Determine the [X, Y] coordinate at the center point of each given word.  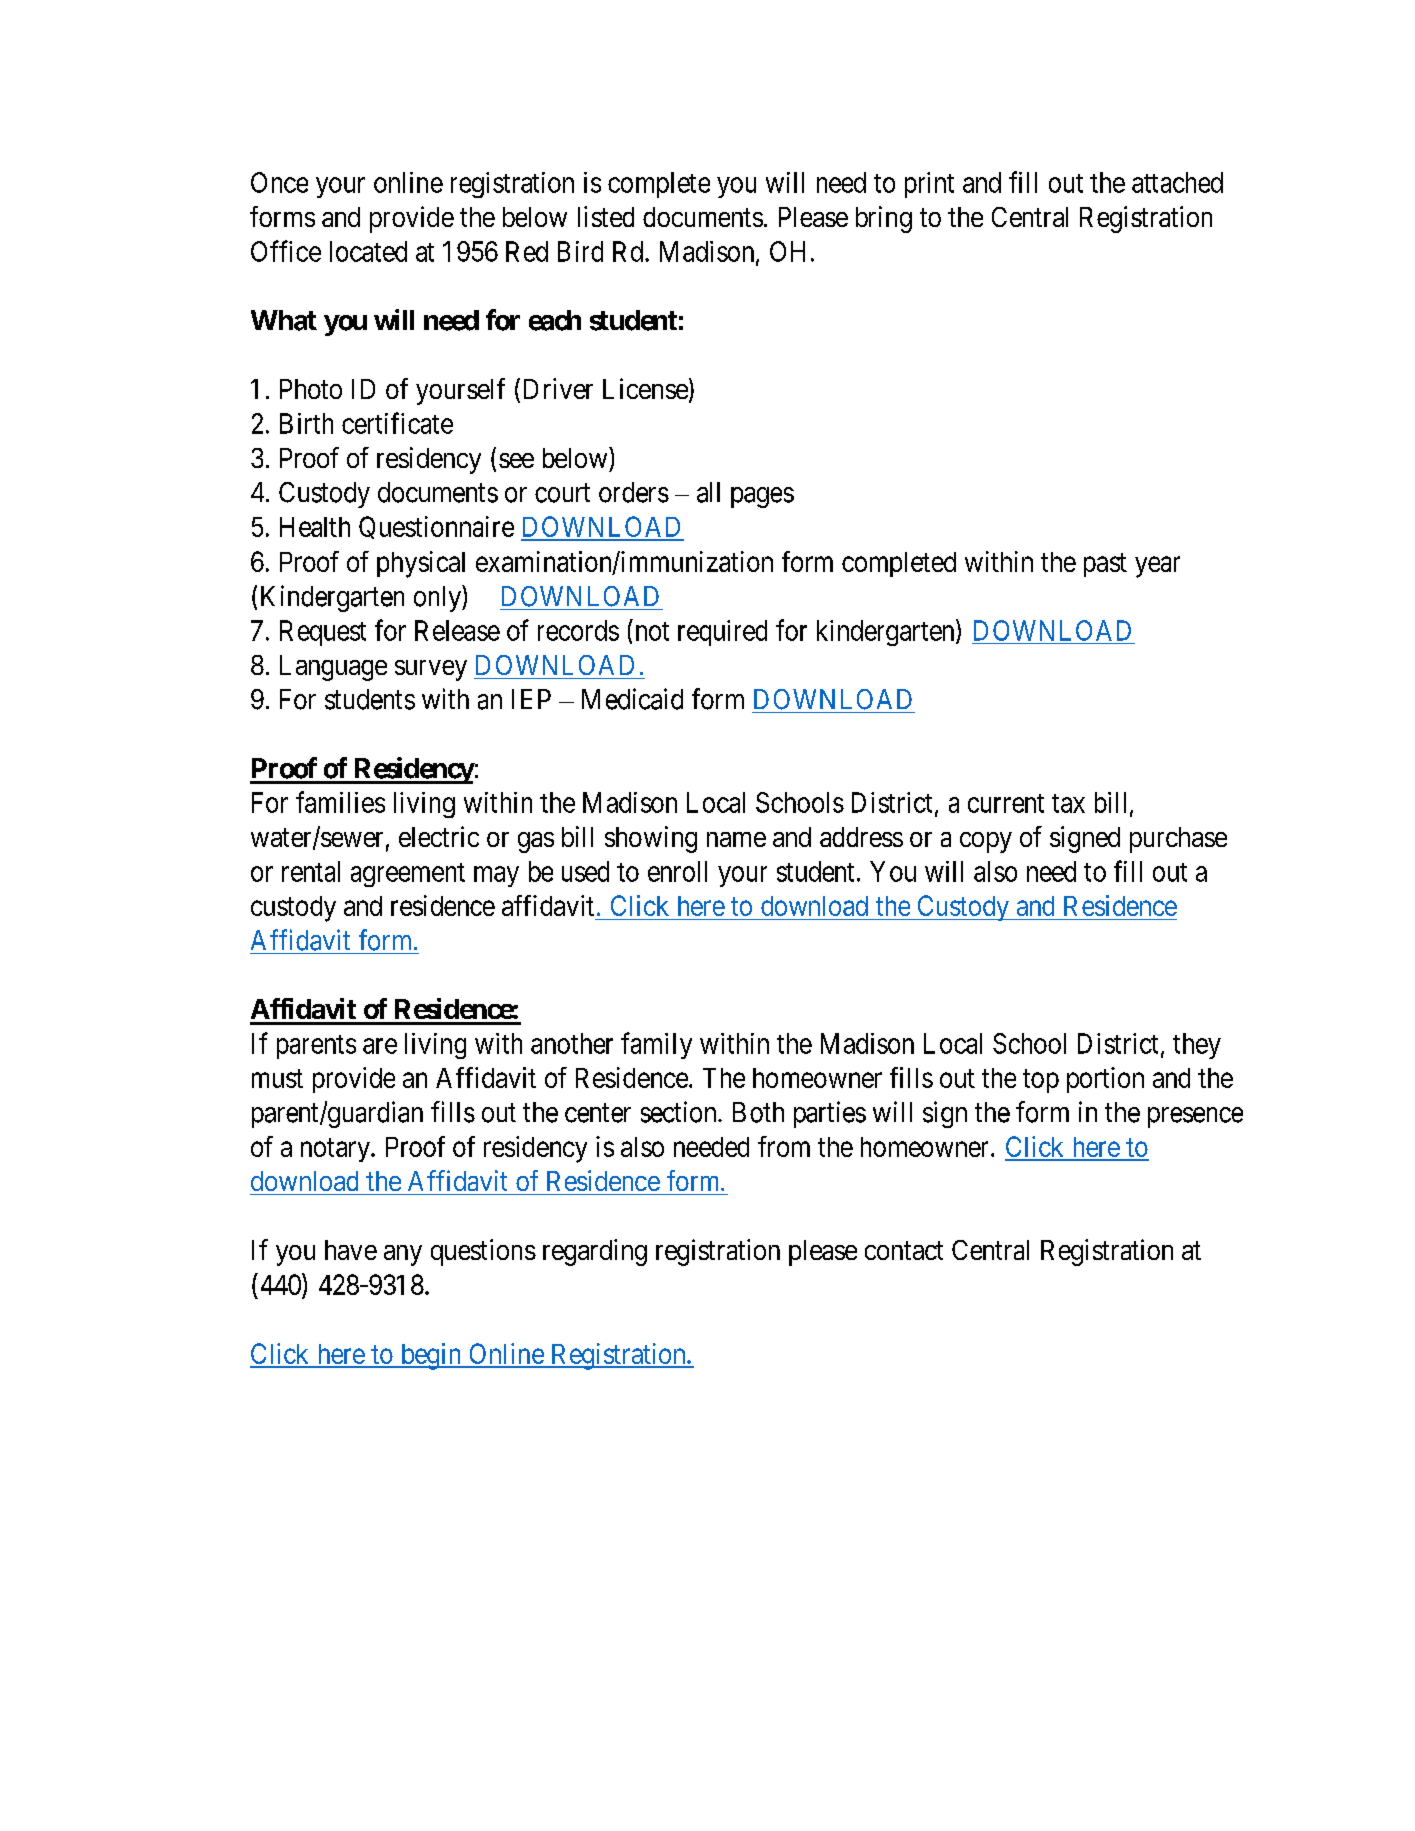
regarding [595, 1252]
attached [1177, 182]
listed [606, 216]
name [736, 839]
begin [431, 1356]
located [368, 251]
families [340, 802]
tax [1068, 803]
